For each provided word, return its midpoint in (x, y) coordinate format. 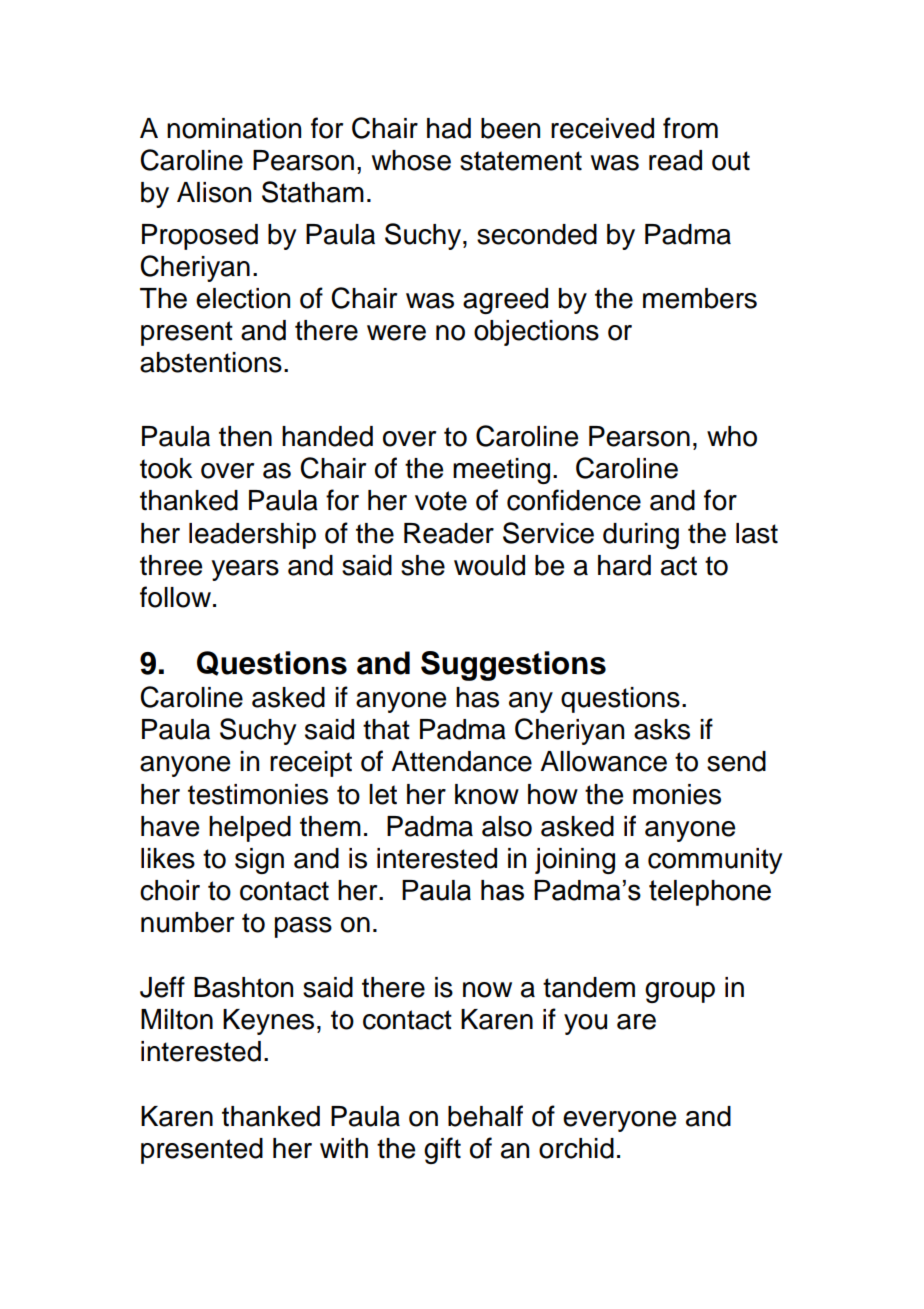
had (449, 128)
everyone (619, 1121)
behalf (485, 1116)
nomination (234, 128)
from (690, 128)
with (344, 1148)
